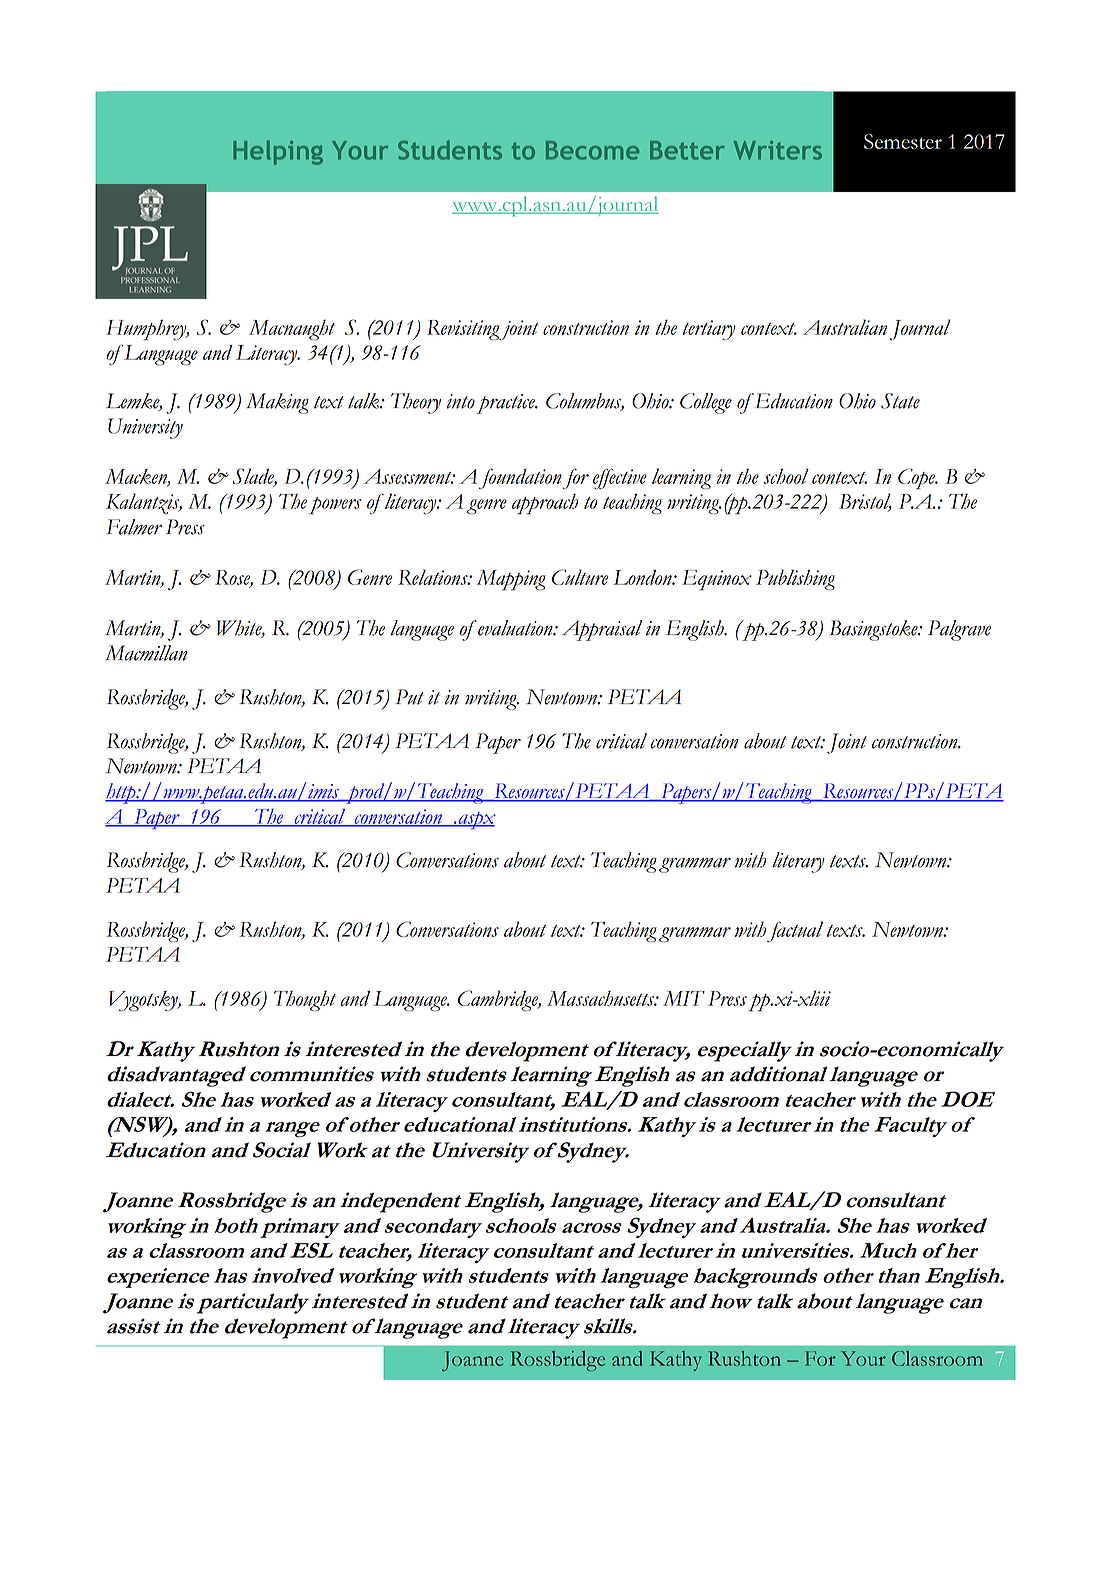 This image has height=1572, width=1111. Describe the element at coordinates (795, 579) in the image. I see `Publishing` at that location.
